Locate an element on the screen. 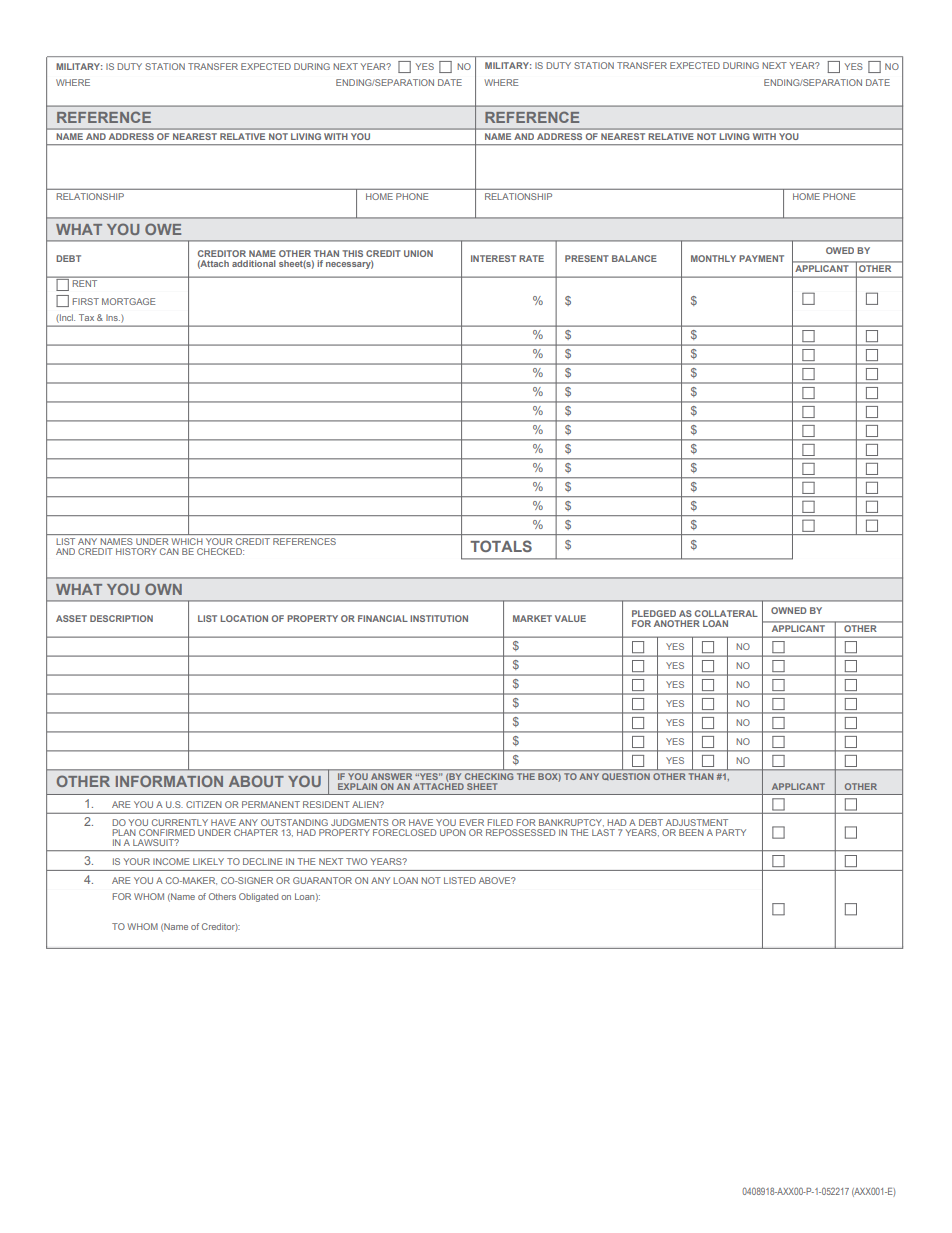 The width and height of the screenshot is (952, 1233). PAYMENT is located at coordinates (761, 258).
